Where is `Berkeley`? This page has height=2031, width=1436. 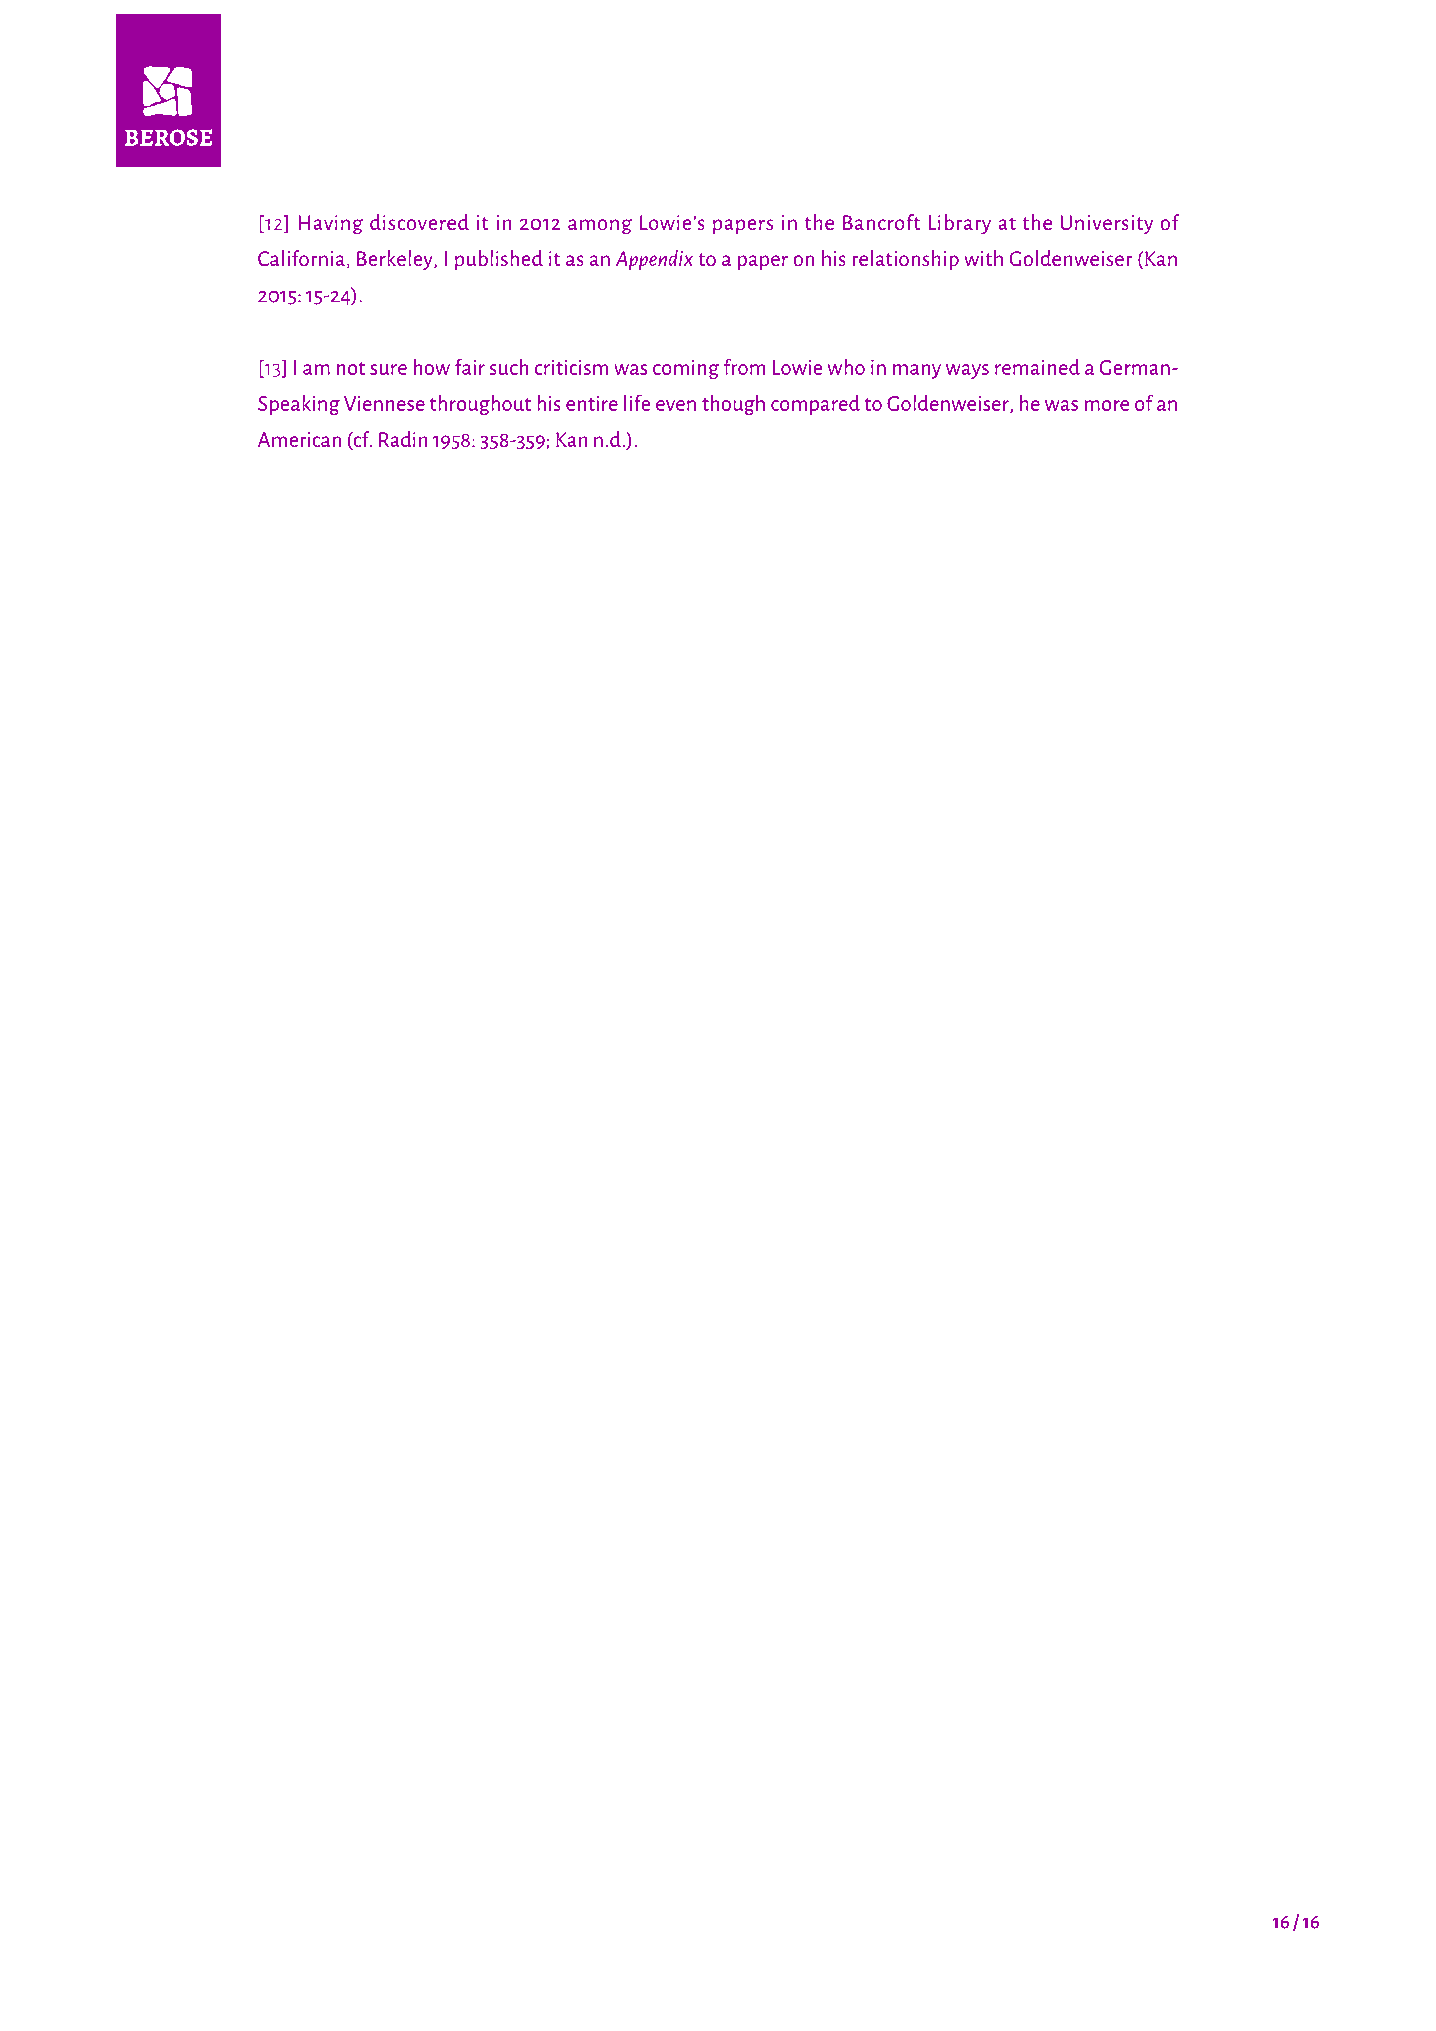 Berkeley is located at coordinates (396, 260).
